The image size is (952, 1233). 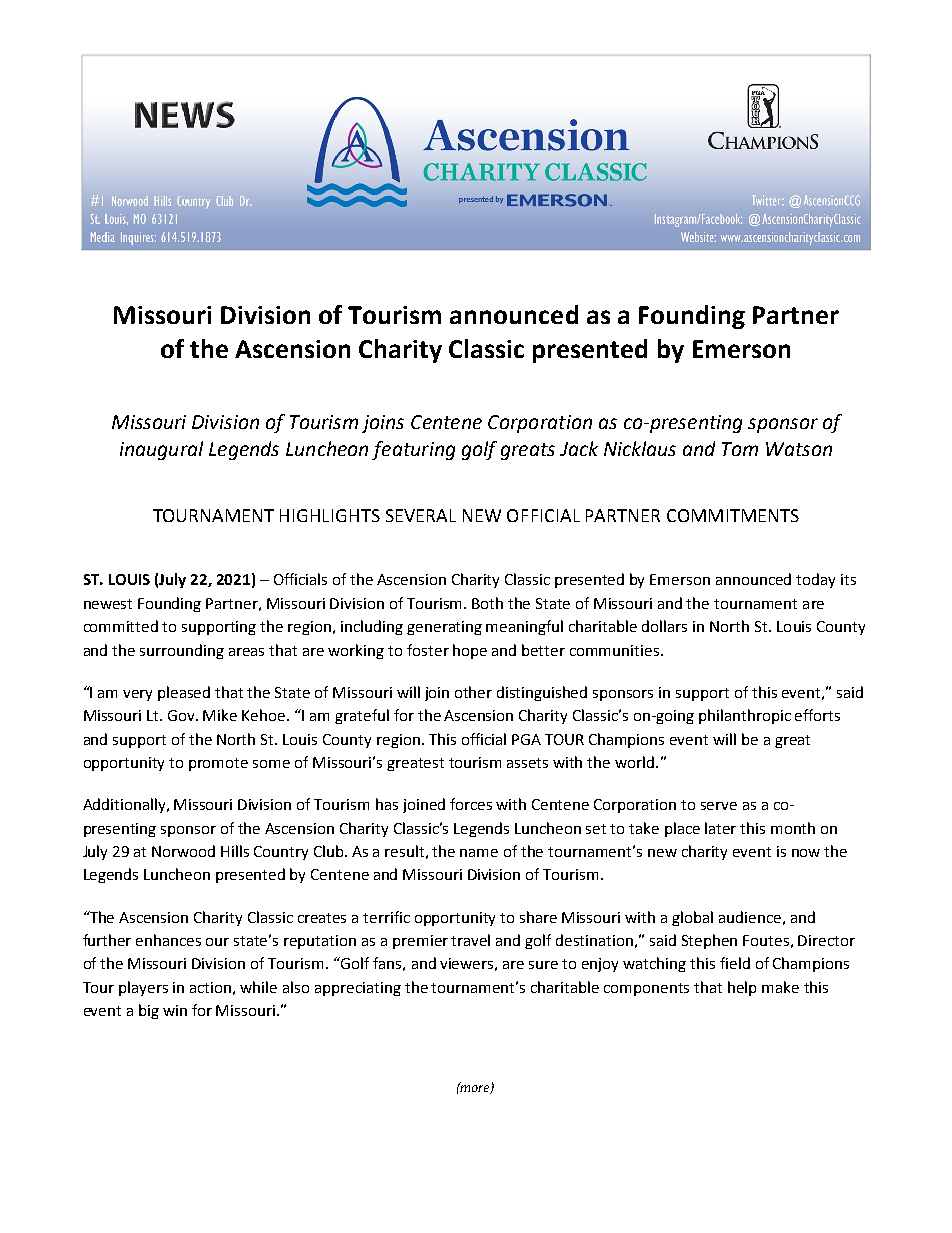 What do you see at coordinates (182, 715) in the page?
I see `Gov` at bounding box center [182, 715].
